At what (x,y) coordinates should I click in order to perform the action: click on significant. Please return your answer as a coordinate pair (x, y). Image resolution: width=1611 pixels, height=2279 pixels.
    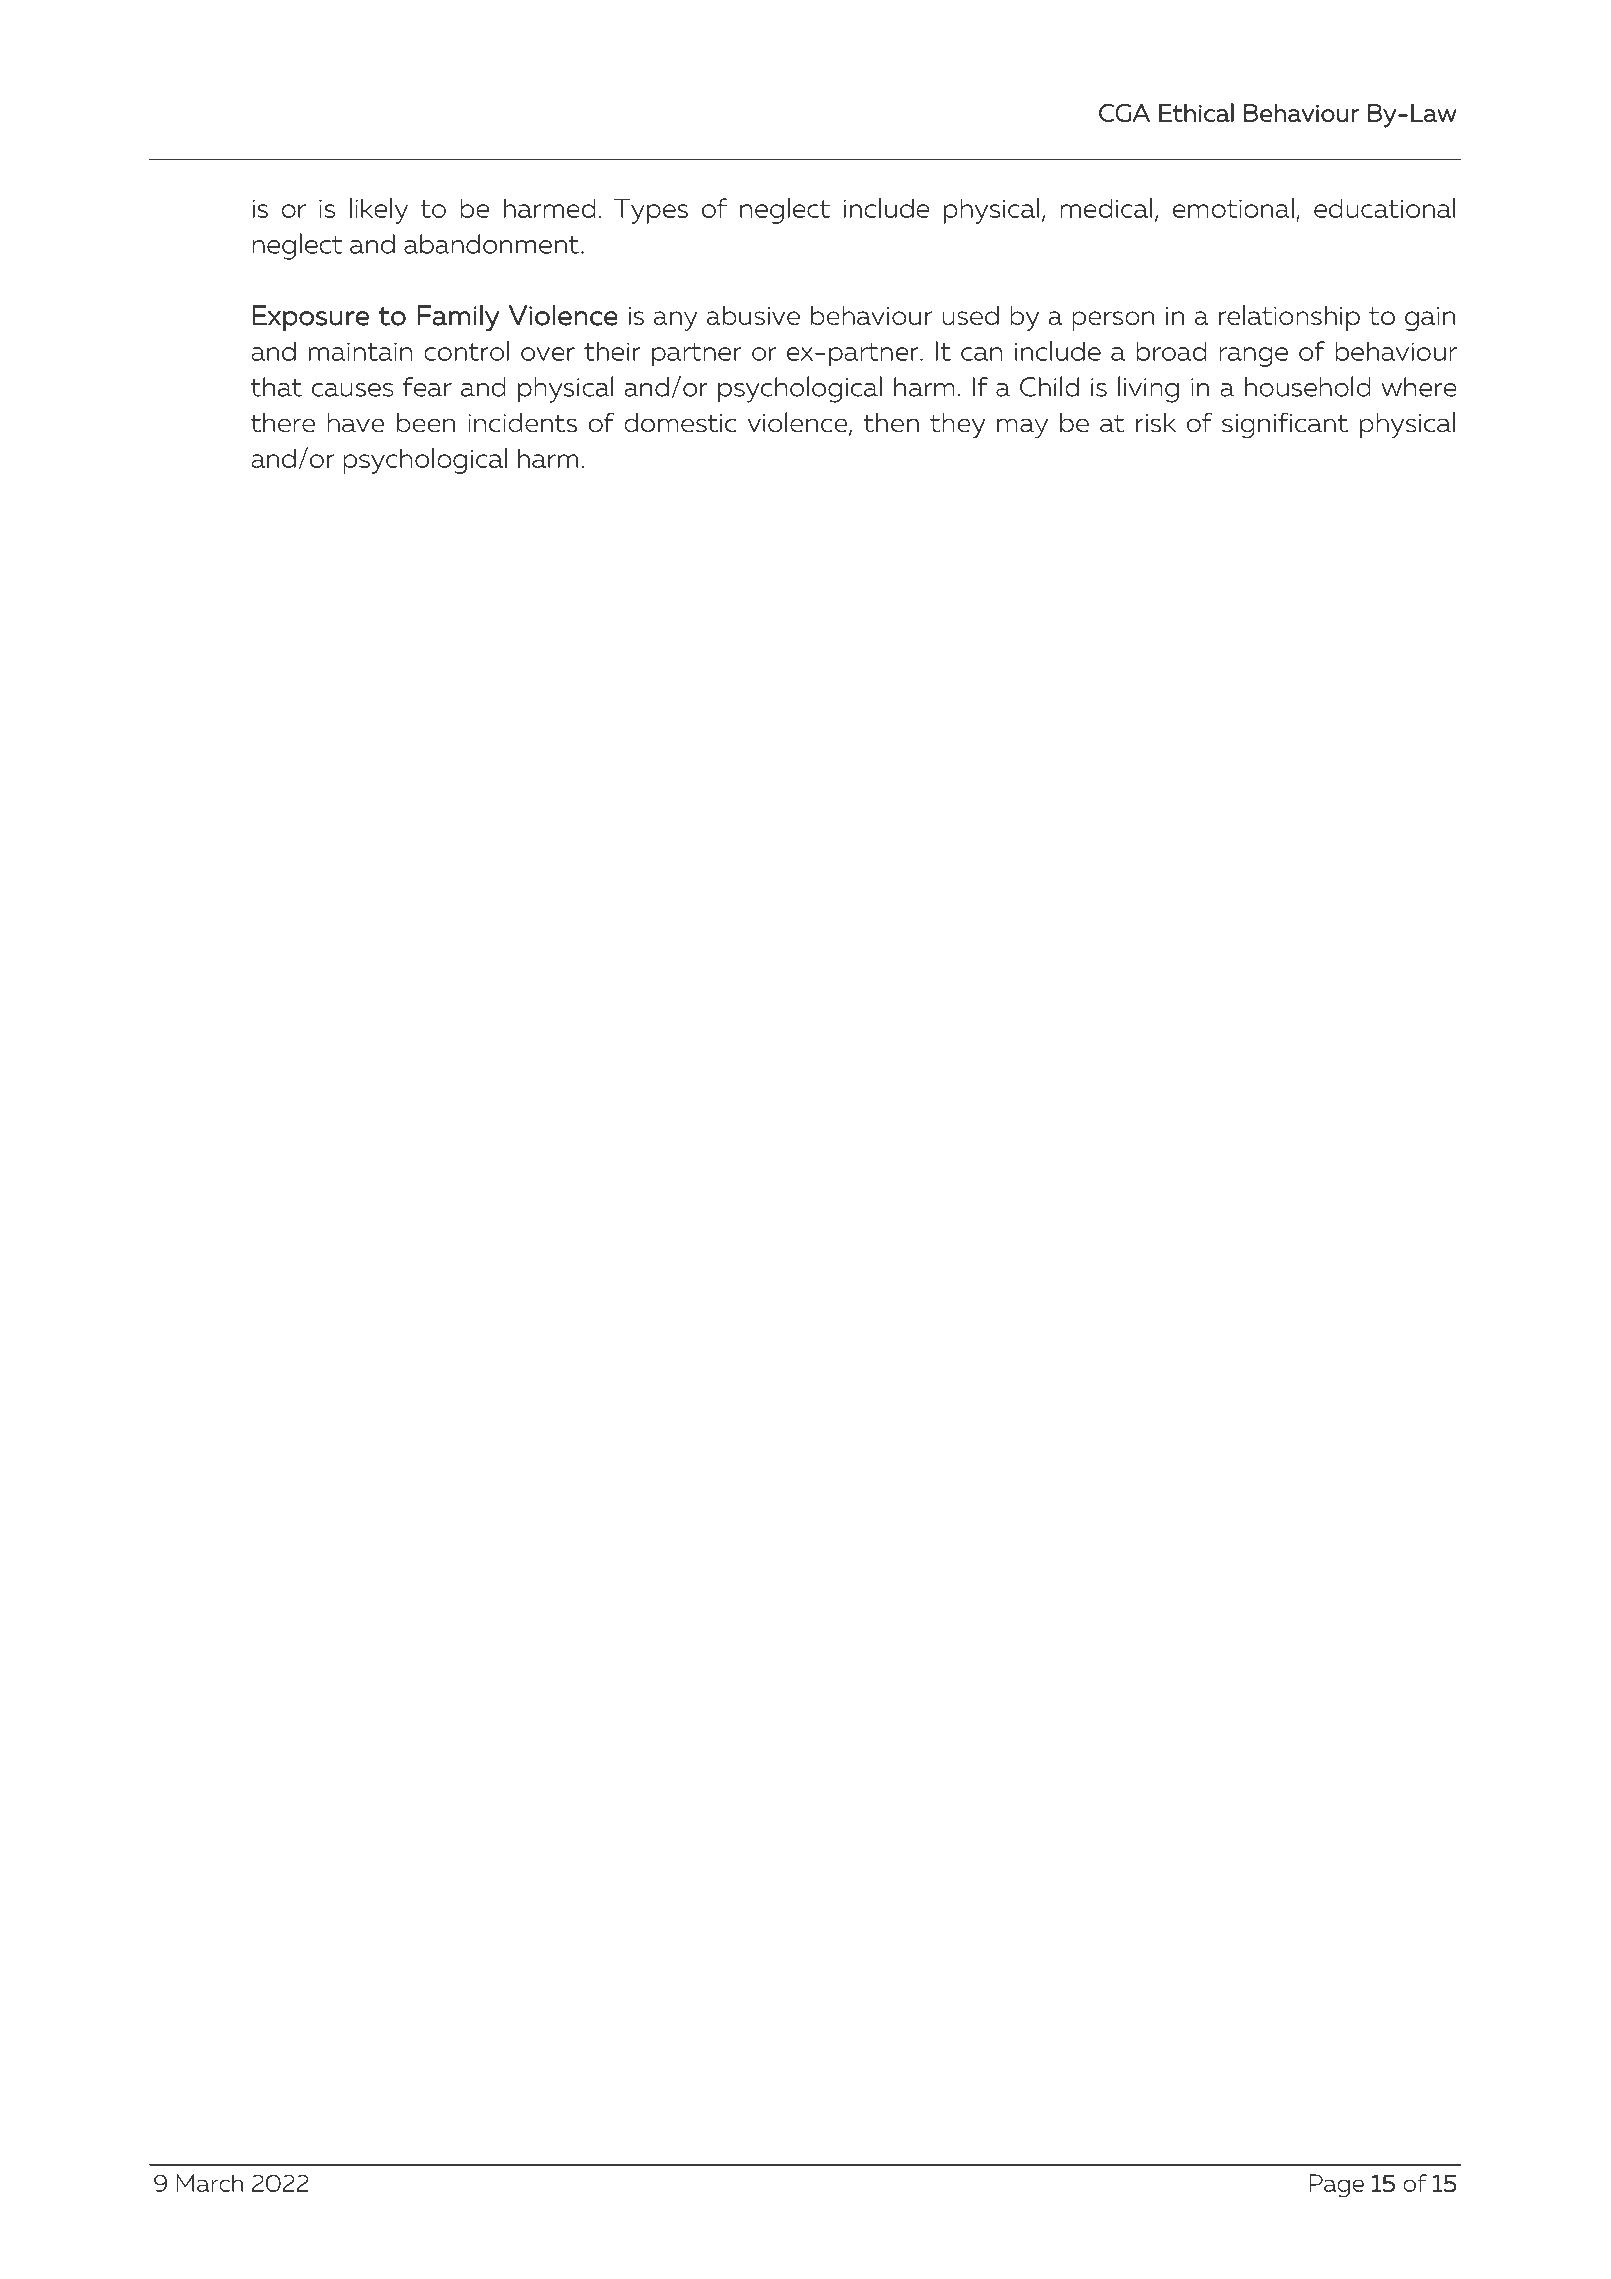
    Looking at the image, I should click on (1285, 425).
